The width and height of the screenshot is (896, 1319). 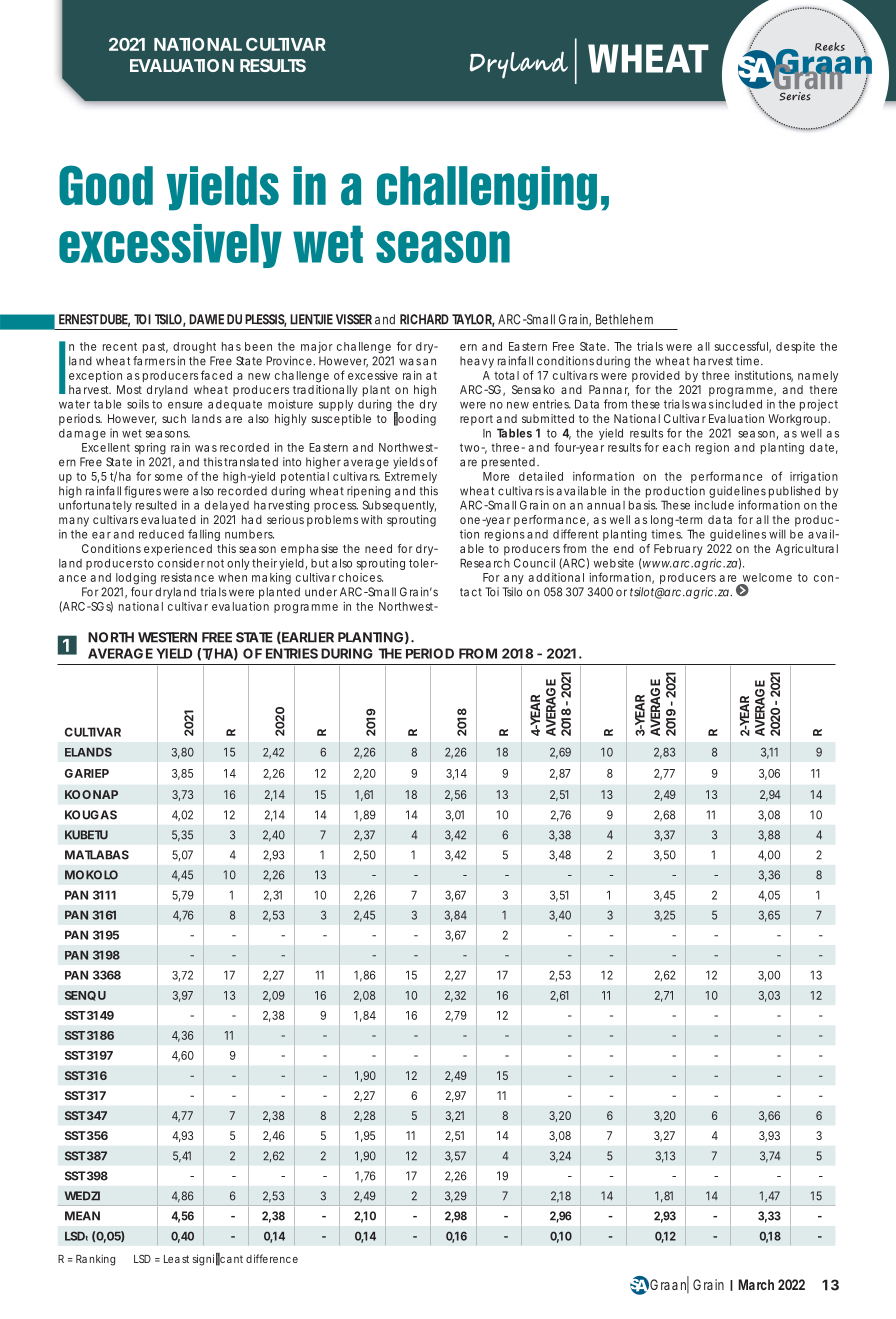 I want to click on Good, so click(x=106, y=185).
